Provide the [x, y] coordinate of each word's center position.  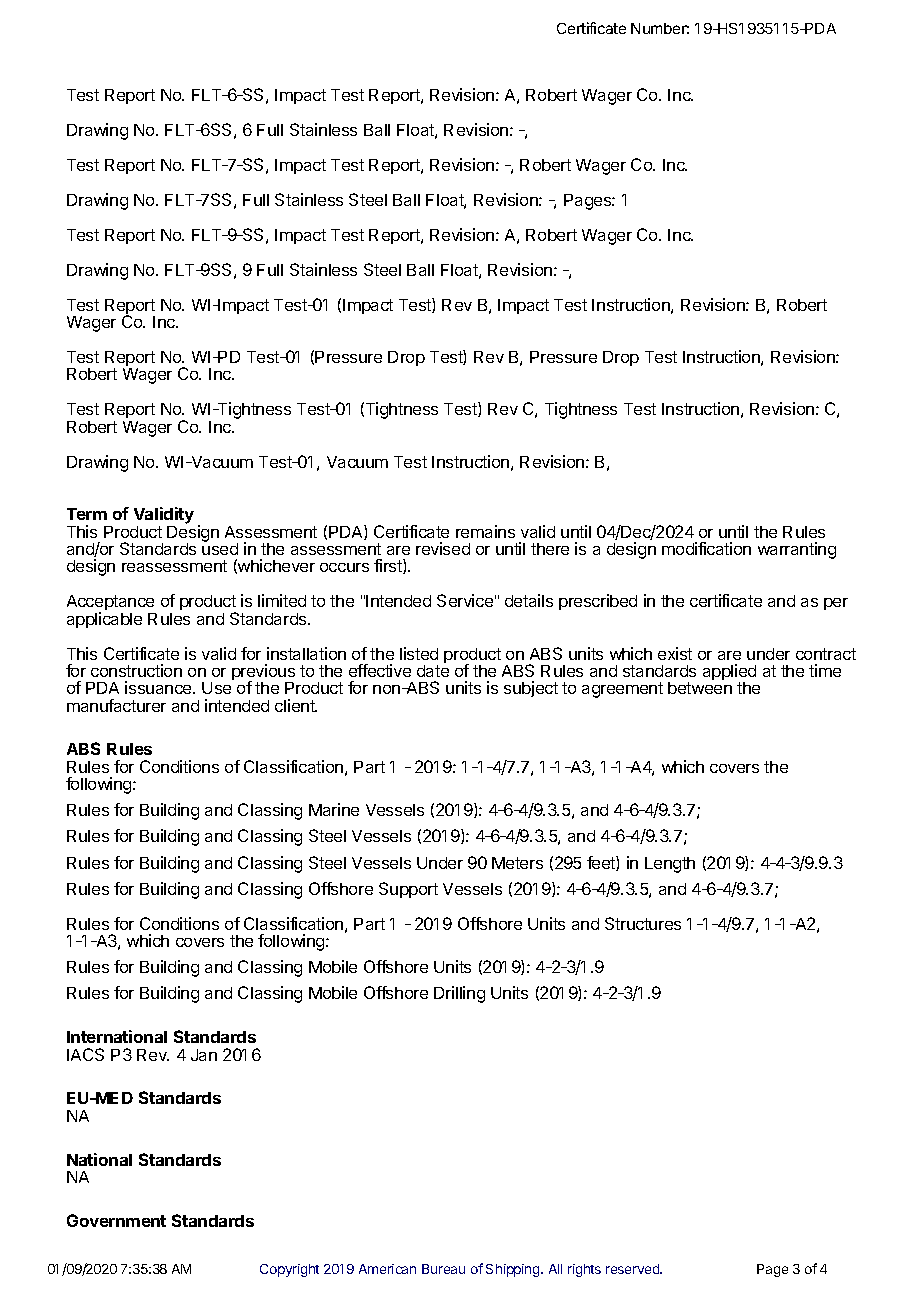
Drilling [459, 994]
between [700, 688]
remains [485, 531]
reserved [634, 1269]
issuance [159, 687]
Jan [204, 1055]
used [220, 548]
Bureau [443, 1269]
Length [670, 865]
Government [116, 1220]
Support [408, 890]
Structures [643, 923]
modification [706, 548]
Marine [334, 809]
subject [531, 689]
